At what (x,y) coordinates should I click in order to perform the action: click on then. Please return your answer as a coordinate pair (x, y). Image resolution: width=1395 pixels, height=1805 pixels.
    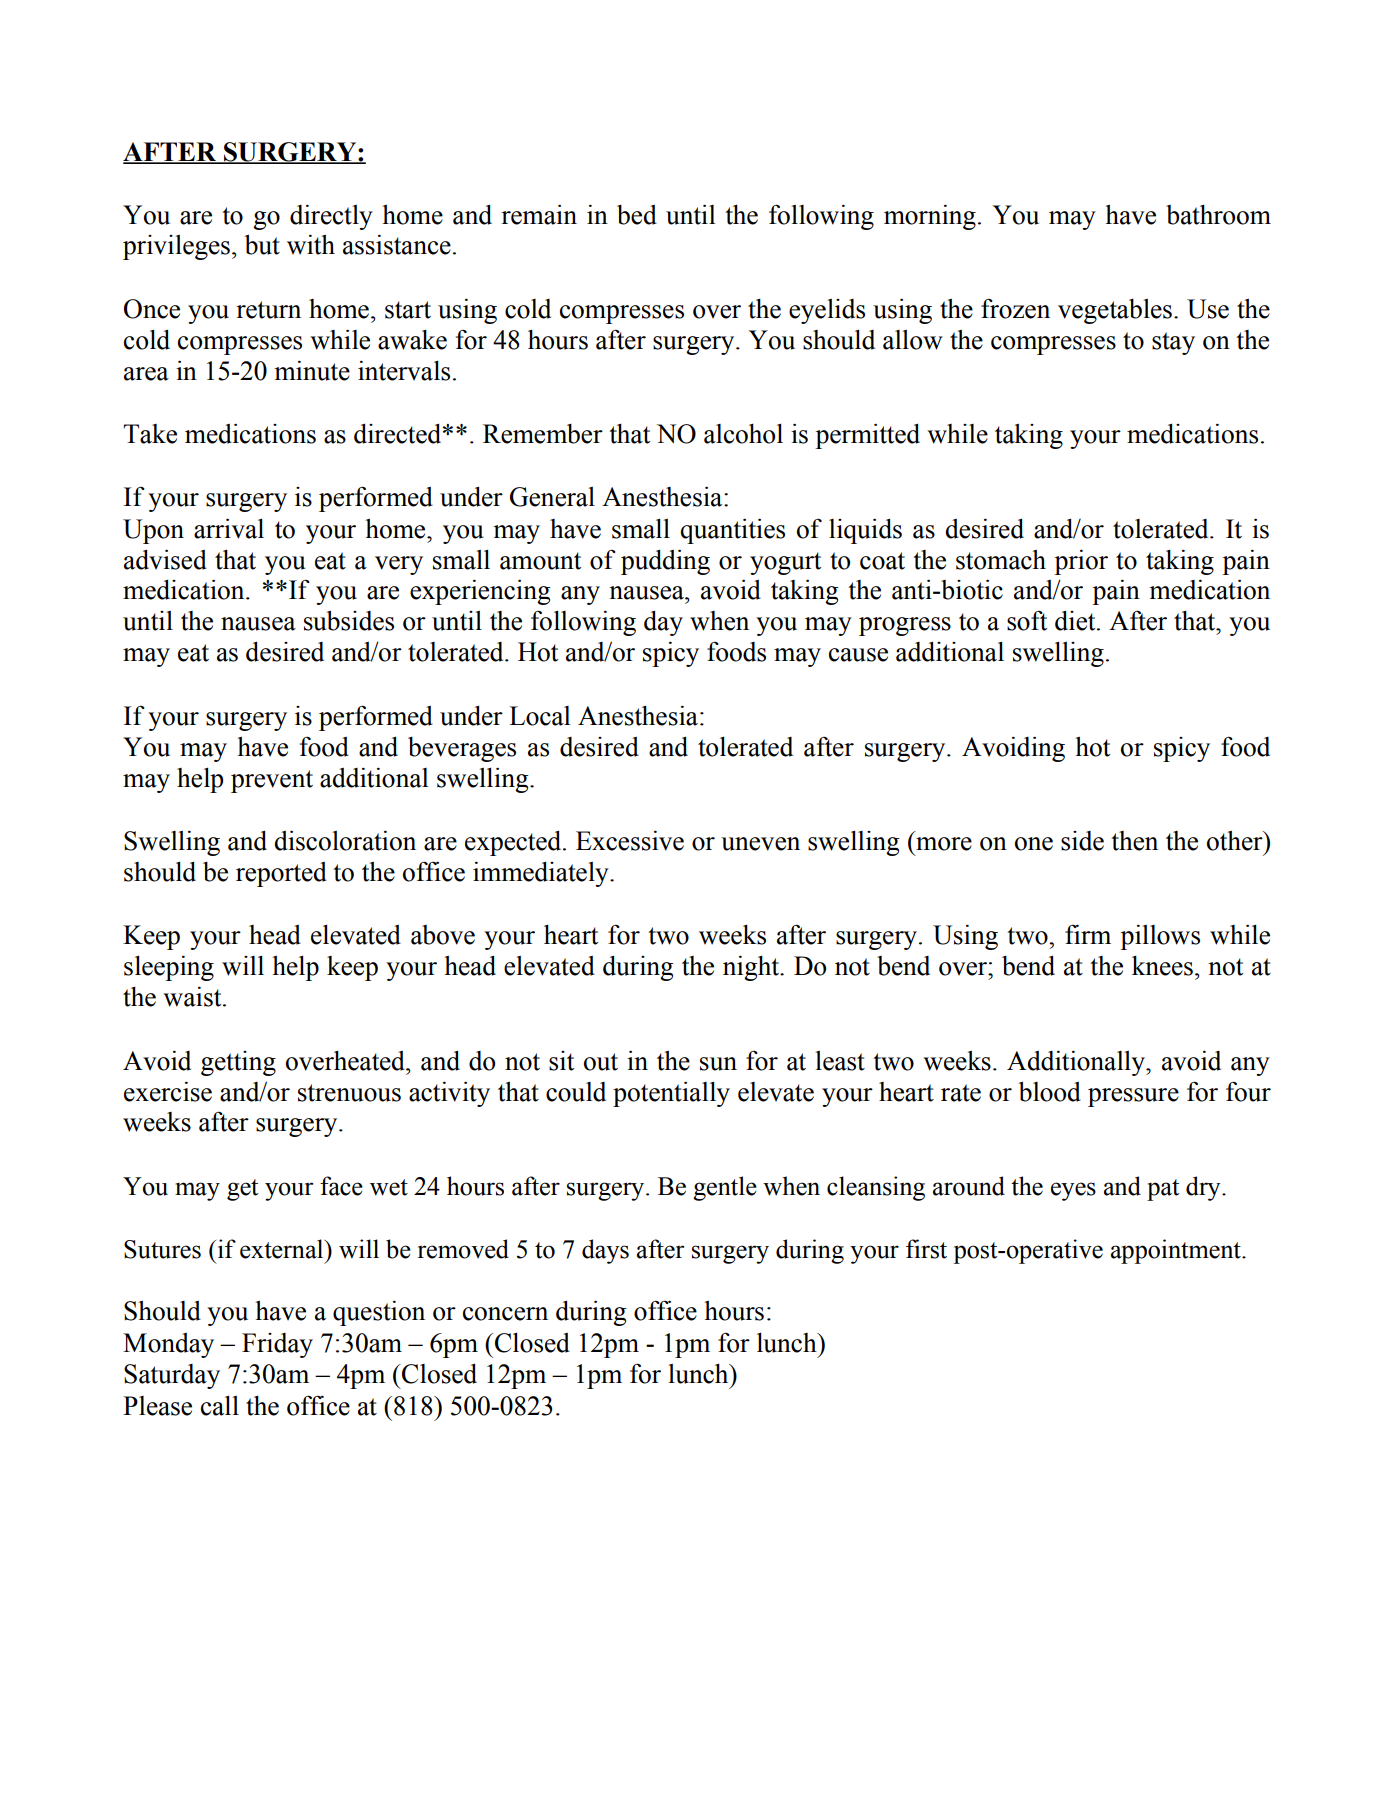
    Looking at the image, I should click on (1134, 841).
